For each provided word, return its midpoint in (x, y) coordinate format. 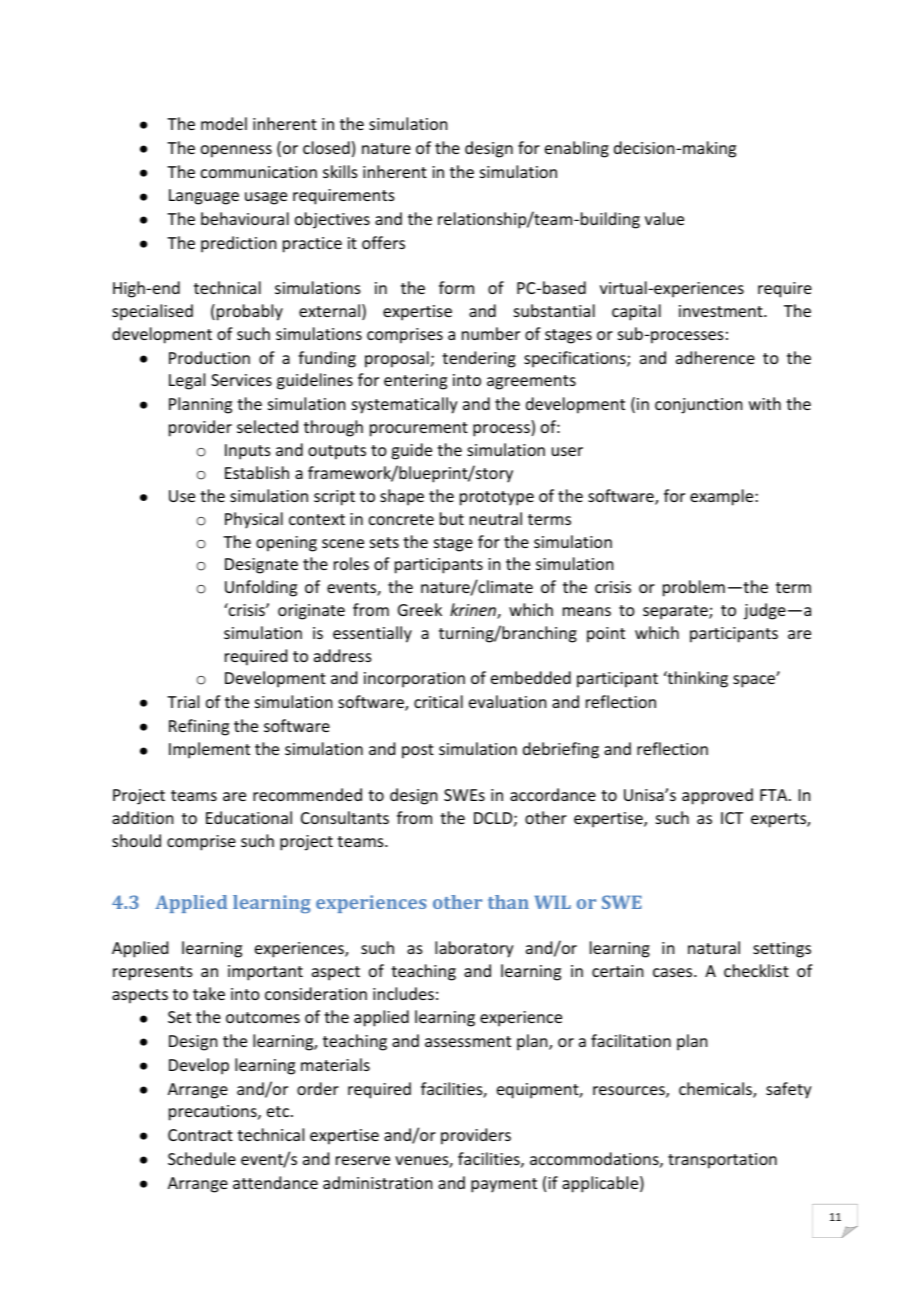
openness (236, 151)
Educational (249, 817)
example (723, 497)
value (664, 218)
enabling (577, 149)
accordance (553, 794)
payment (504, 1185)
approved (717, 796)
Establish (257, 472)
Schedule (202, 1158)
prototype (497, 498)
